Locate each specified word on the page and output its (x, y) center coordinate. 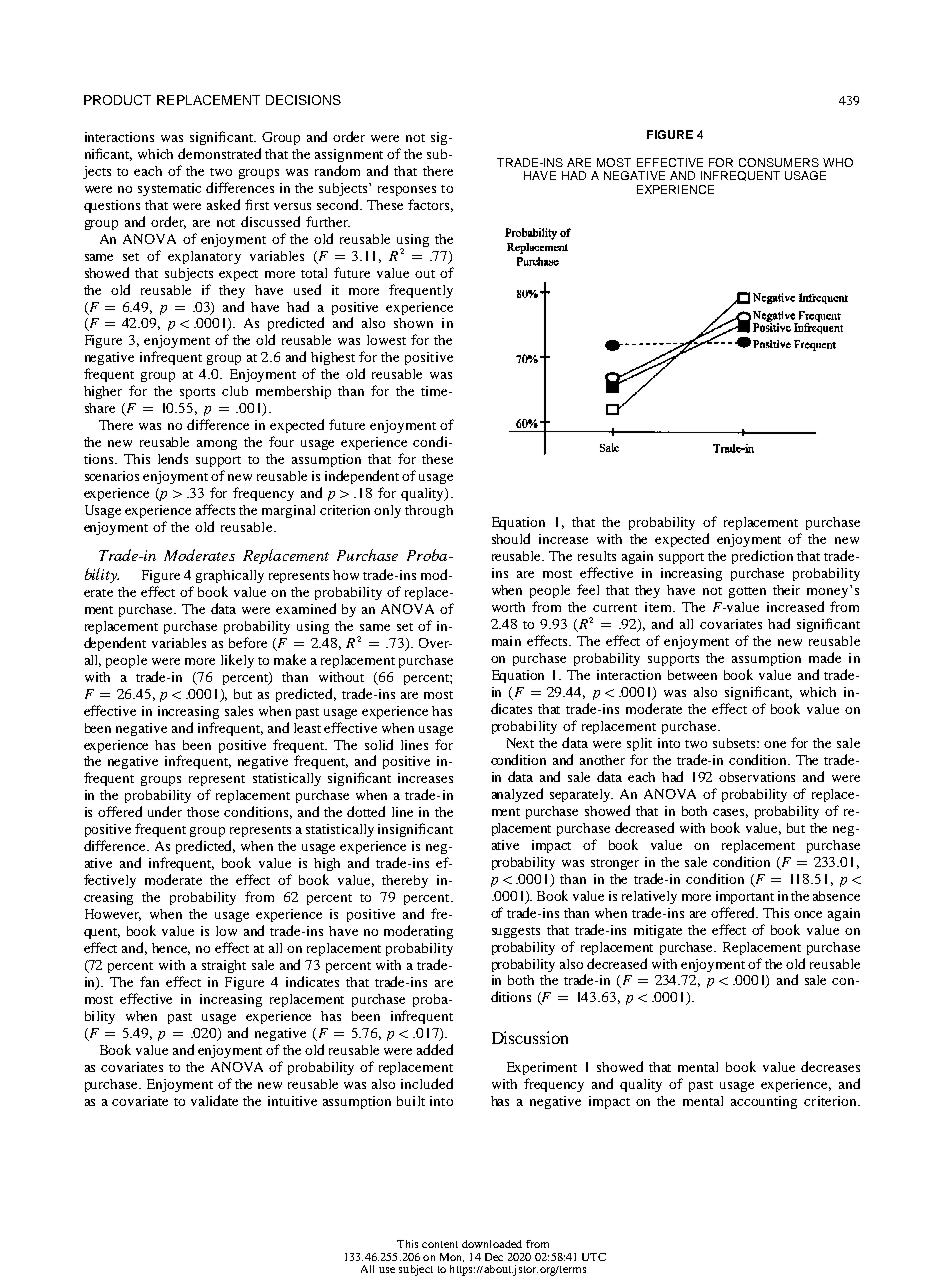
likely (237, 661)
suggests (516, 932)
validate (214, 1100)
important (745, 897)
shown (413, 323)
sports (197, 393)
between (692, 675)
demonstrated (219, 153)
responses (407, 191)
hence (171, 949)
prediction (762, 557)
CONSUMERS (779, 162)
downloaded (492, 1244)
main (506, 641)
